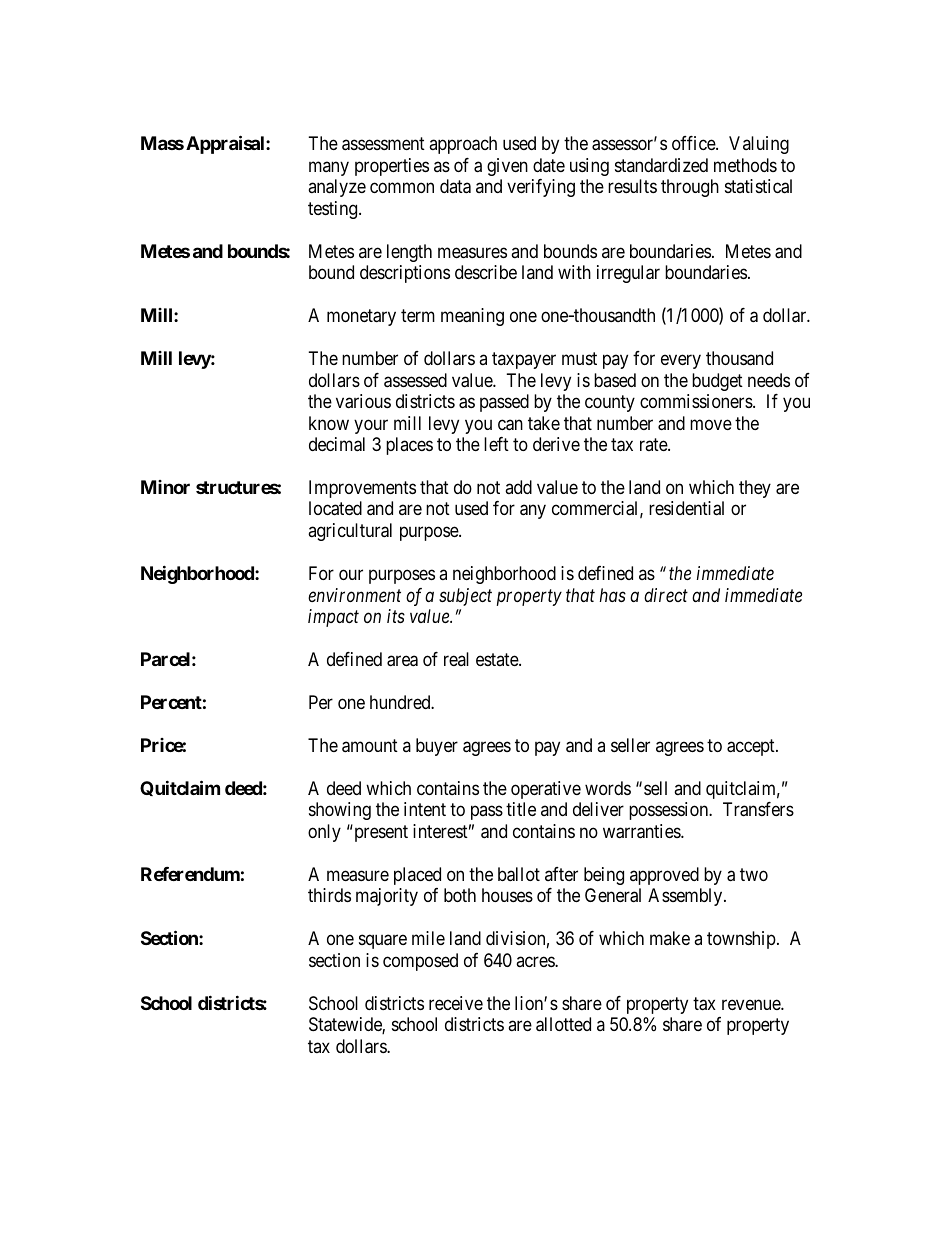  Describe the element at coordinates (415, 380) in the screenshot. I see `assessed` at that location.
